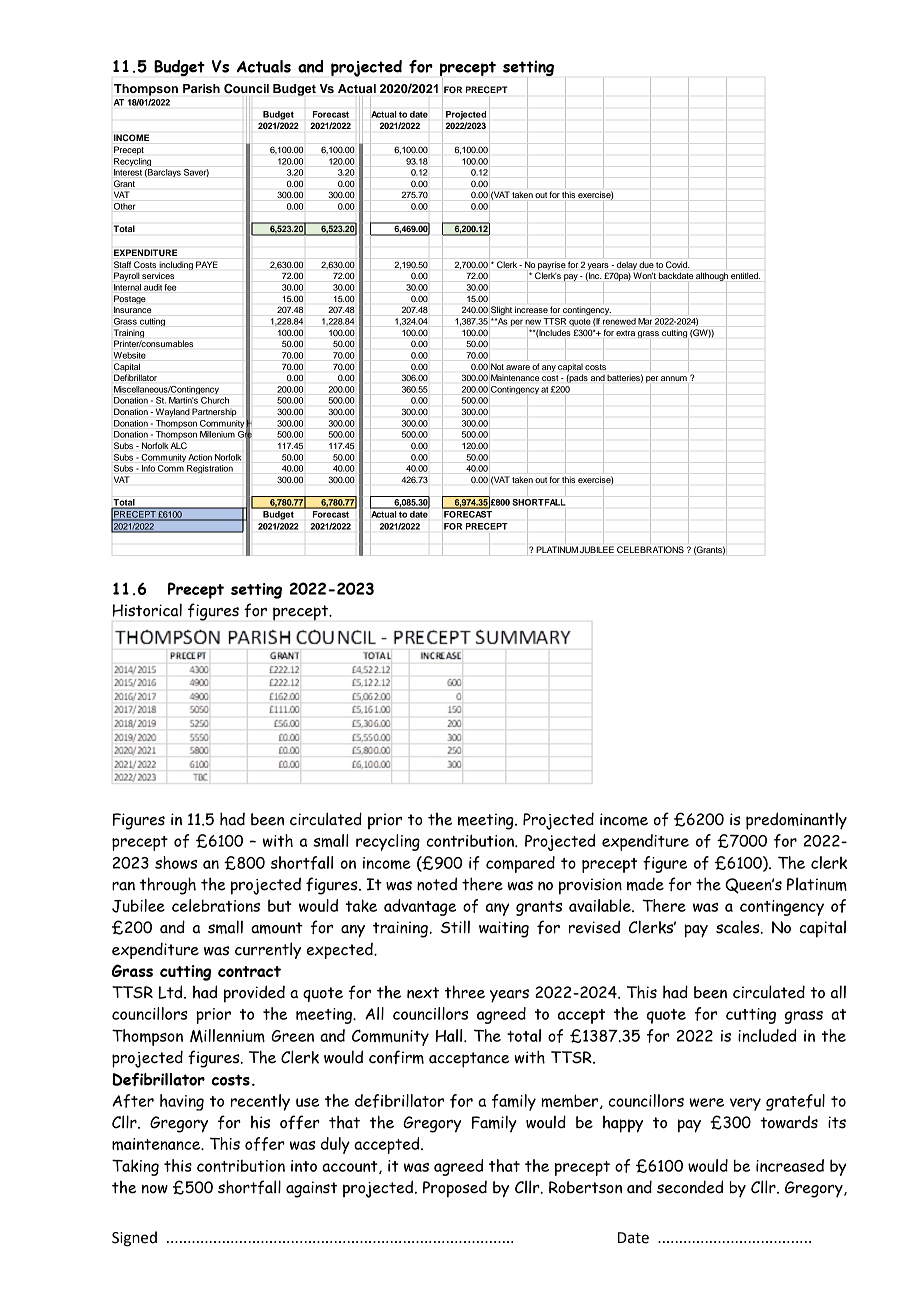 This screenshot has width=924, height=1308. Describe the element at coordinates (155, 1189) in the screenshot. I see `now` at that location.
